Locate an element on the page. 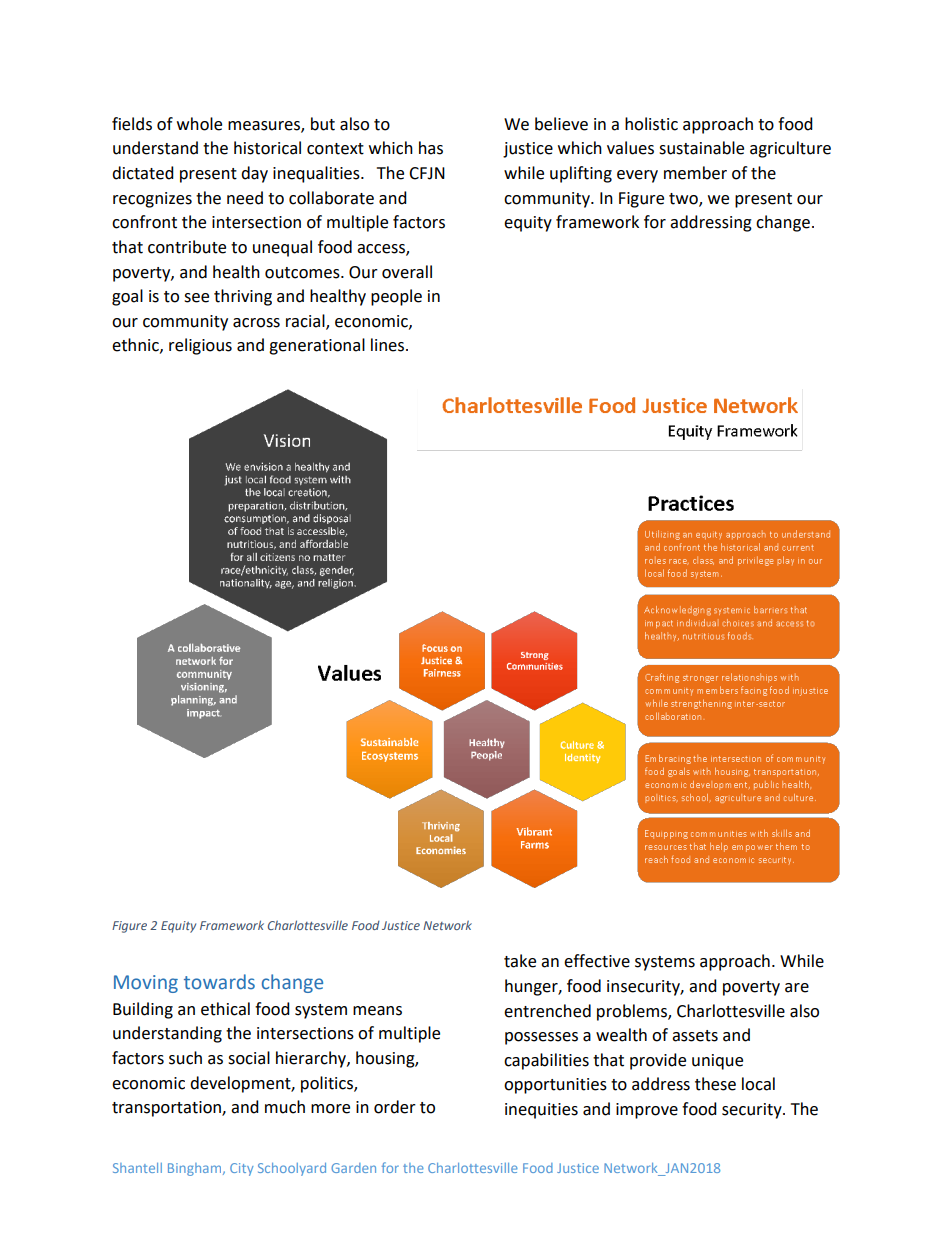  people is located at coordinates (396, 297).
